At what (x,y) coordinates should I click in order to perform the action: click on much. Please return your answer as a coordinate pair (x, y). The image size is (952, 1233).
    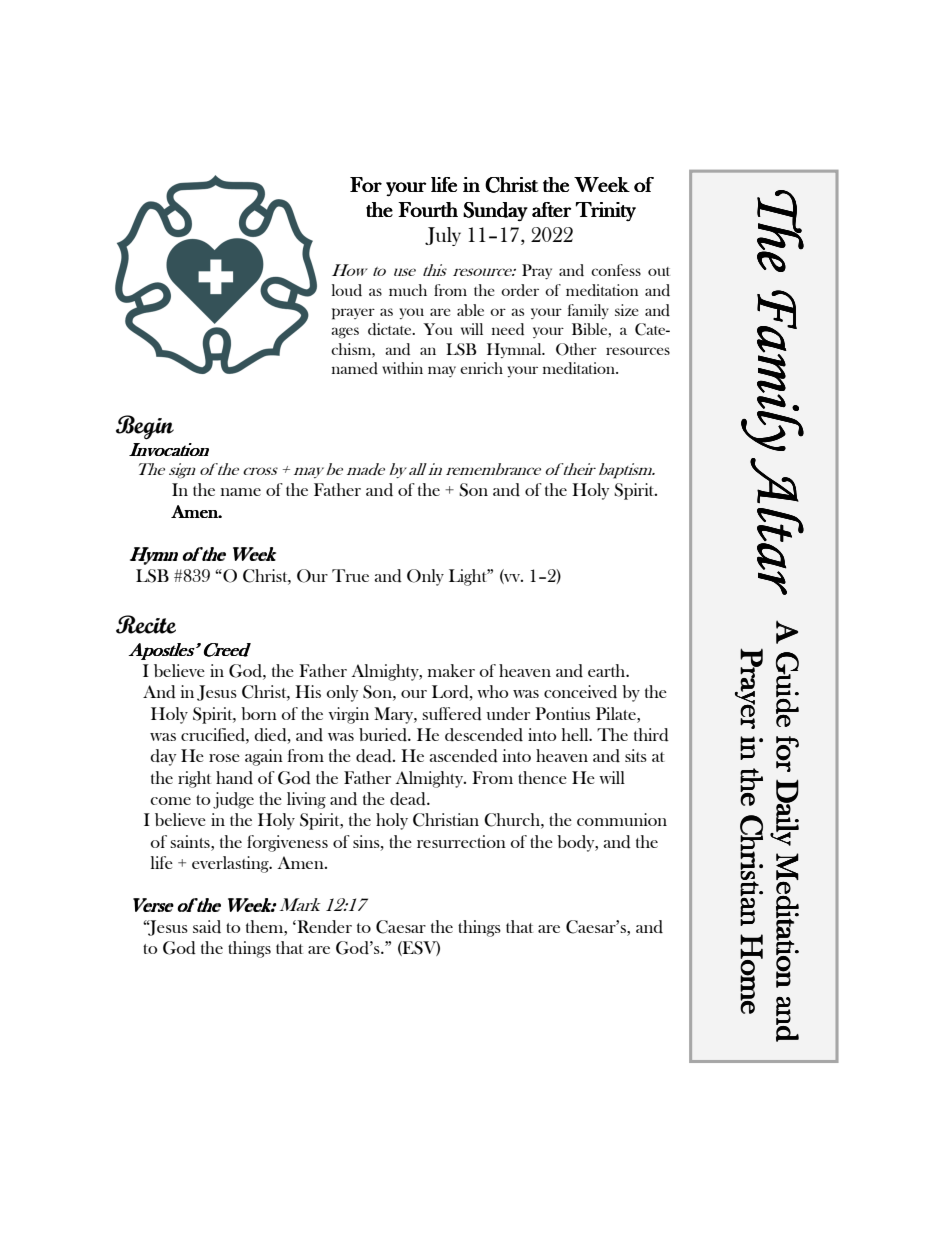
    Looking at the image, I should click on (408, 290).
